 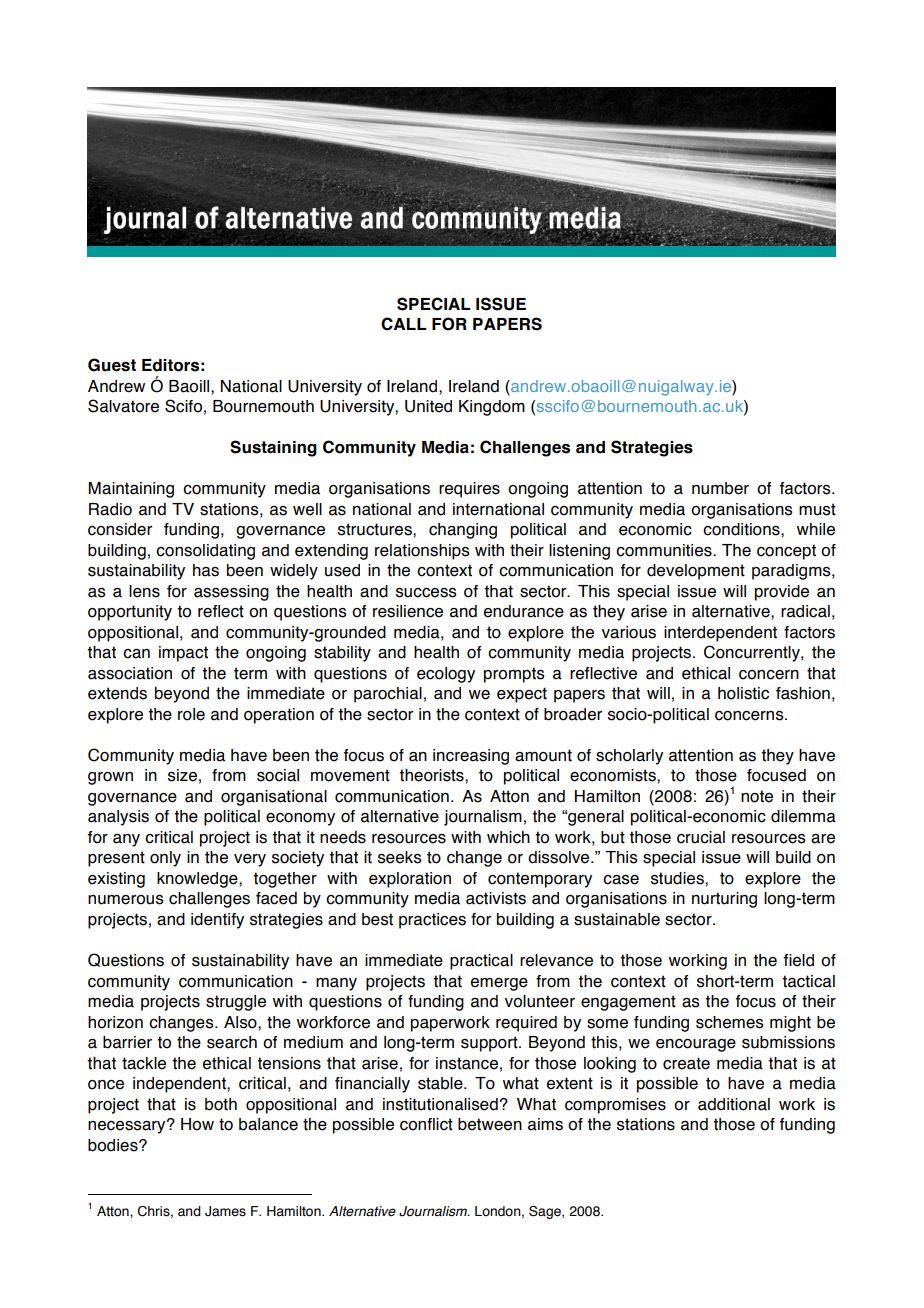 I want to click on activists, so click(x=496, y=898).
